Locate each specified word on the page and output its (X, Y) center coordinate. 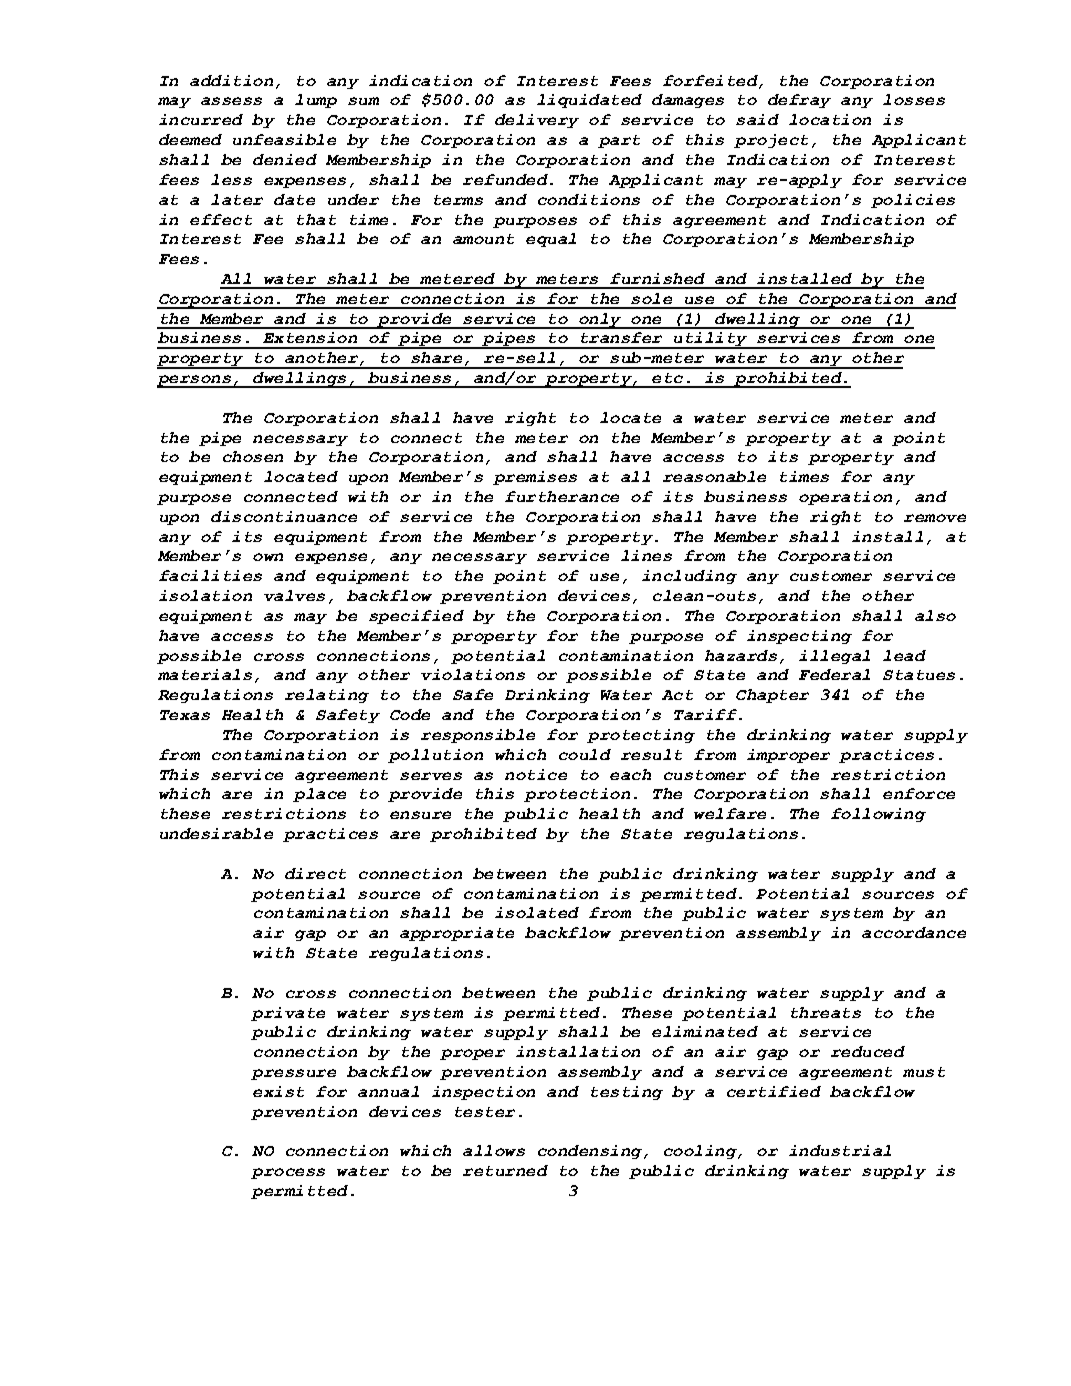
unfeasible (284, 139)
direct (315, 873)
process (288, 1173)
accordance (914, 932)
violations (473, 674)
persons (195, 381)
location (830, 119)
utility (710, 340)
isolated (537, 912)
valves (294, 595)
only (600, 321)
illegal (834, 657)
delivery (537, 121)
